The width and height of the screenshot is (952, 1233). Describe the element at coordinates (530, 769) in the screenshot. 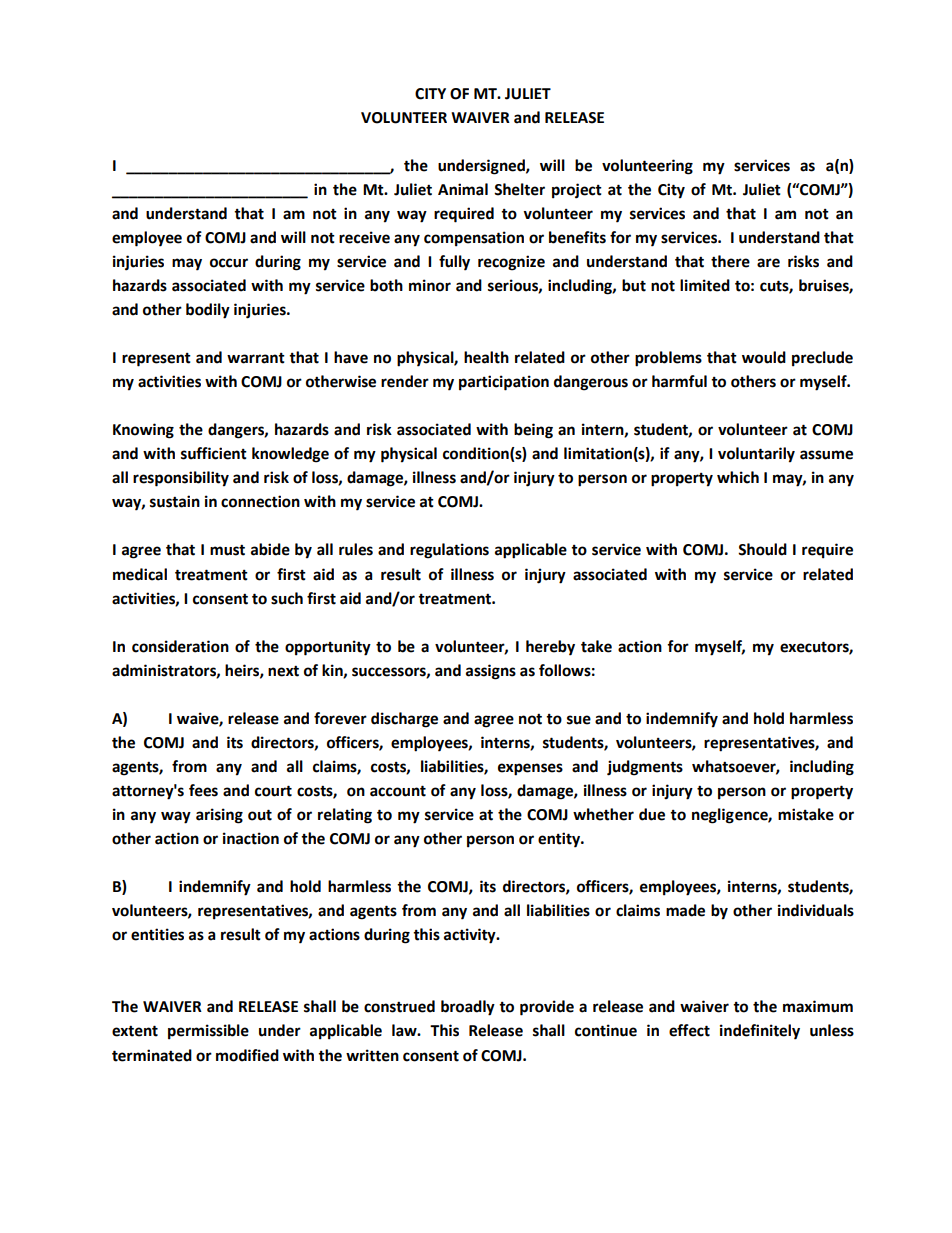

I see `expenses` at that location.
